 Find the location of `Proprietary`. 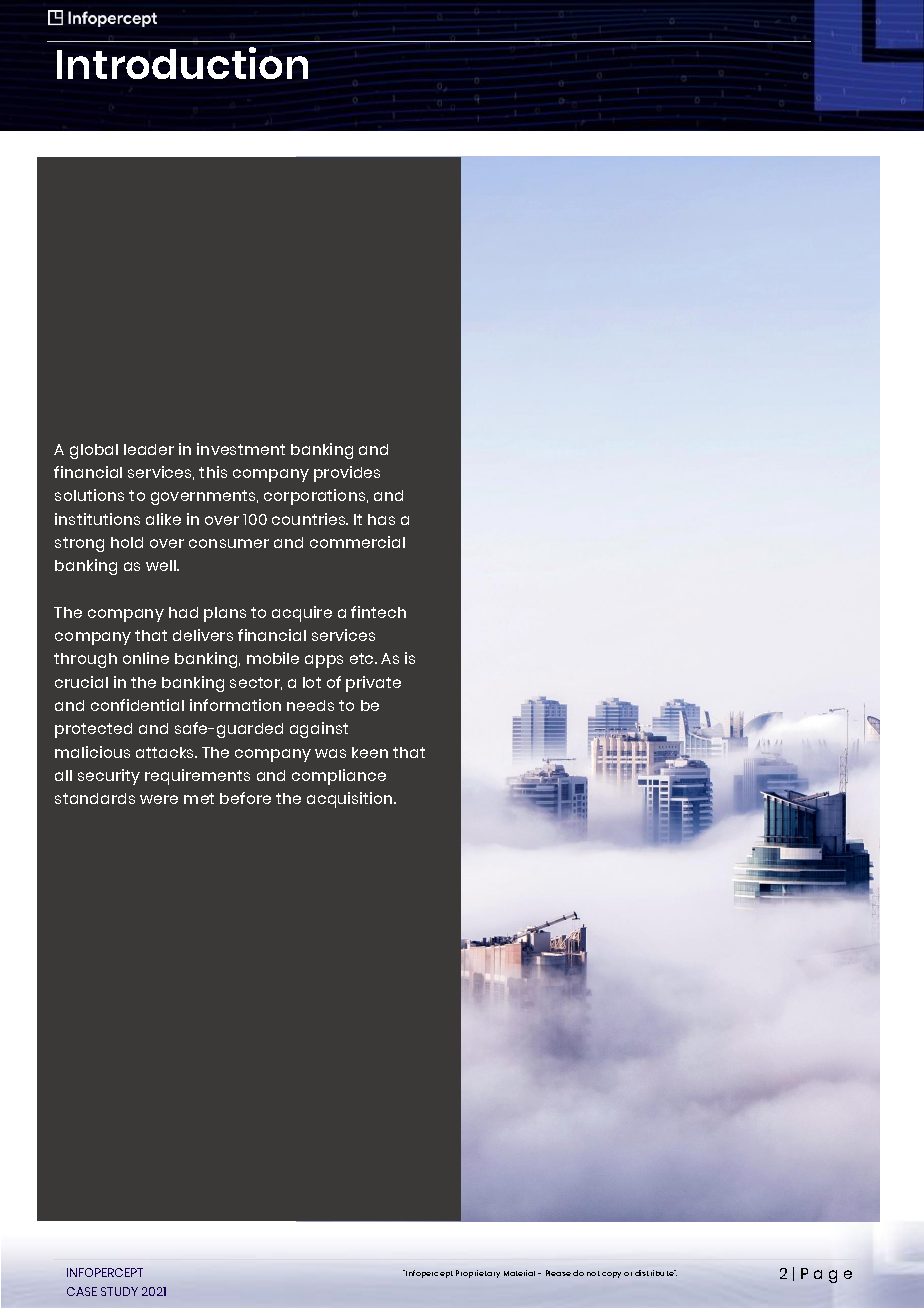

Proprietary is located at coordinates (478, 1274).
